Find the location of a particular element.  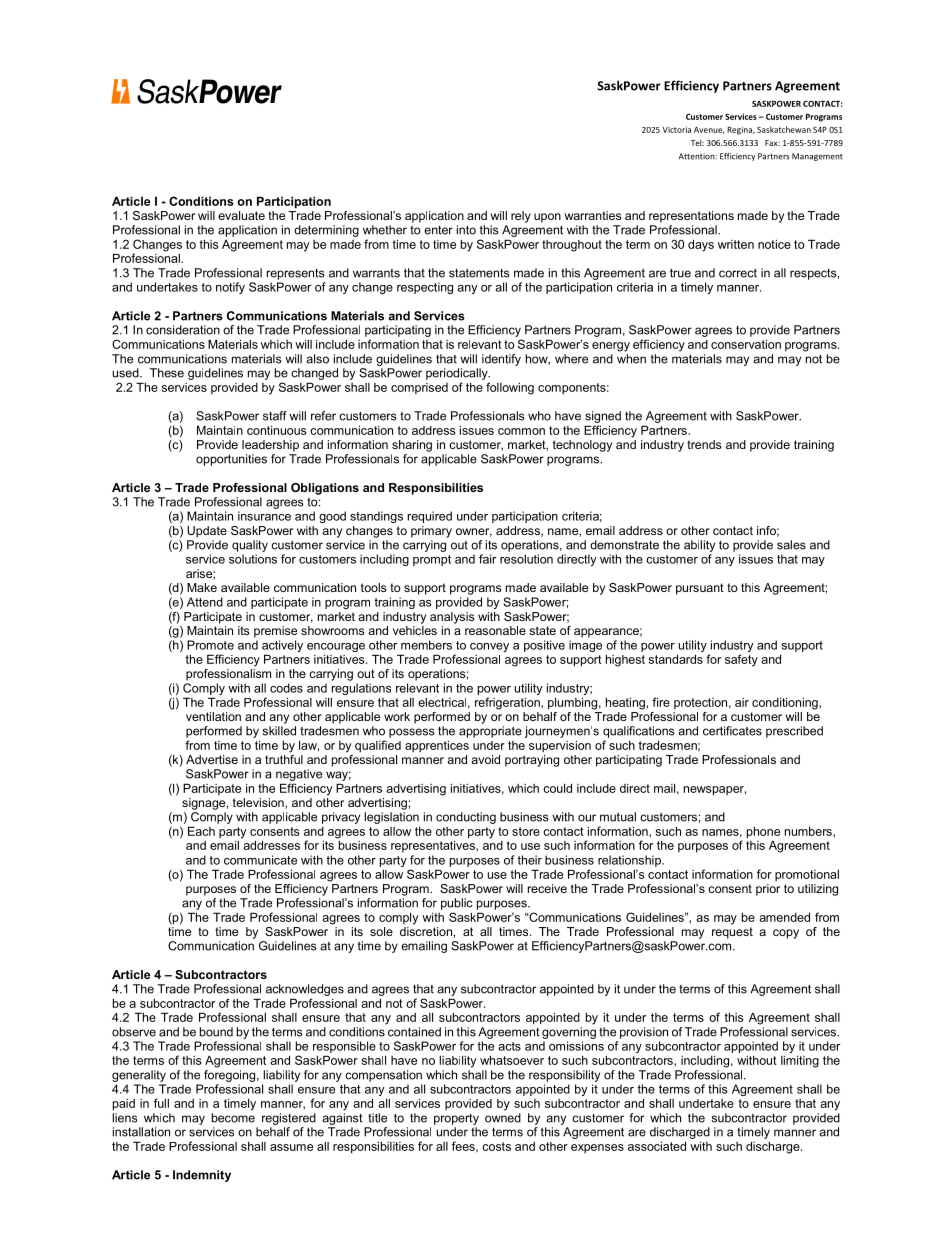

costs is located at coordinates (496, 1146).
